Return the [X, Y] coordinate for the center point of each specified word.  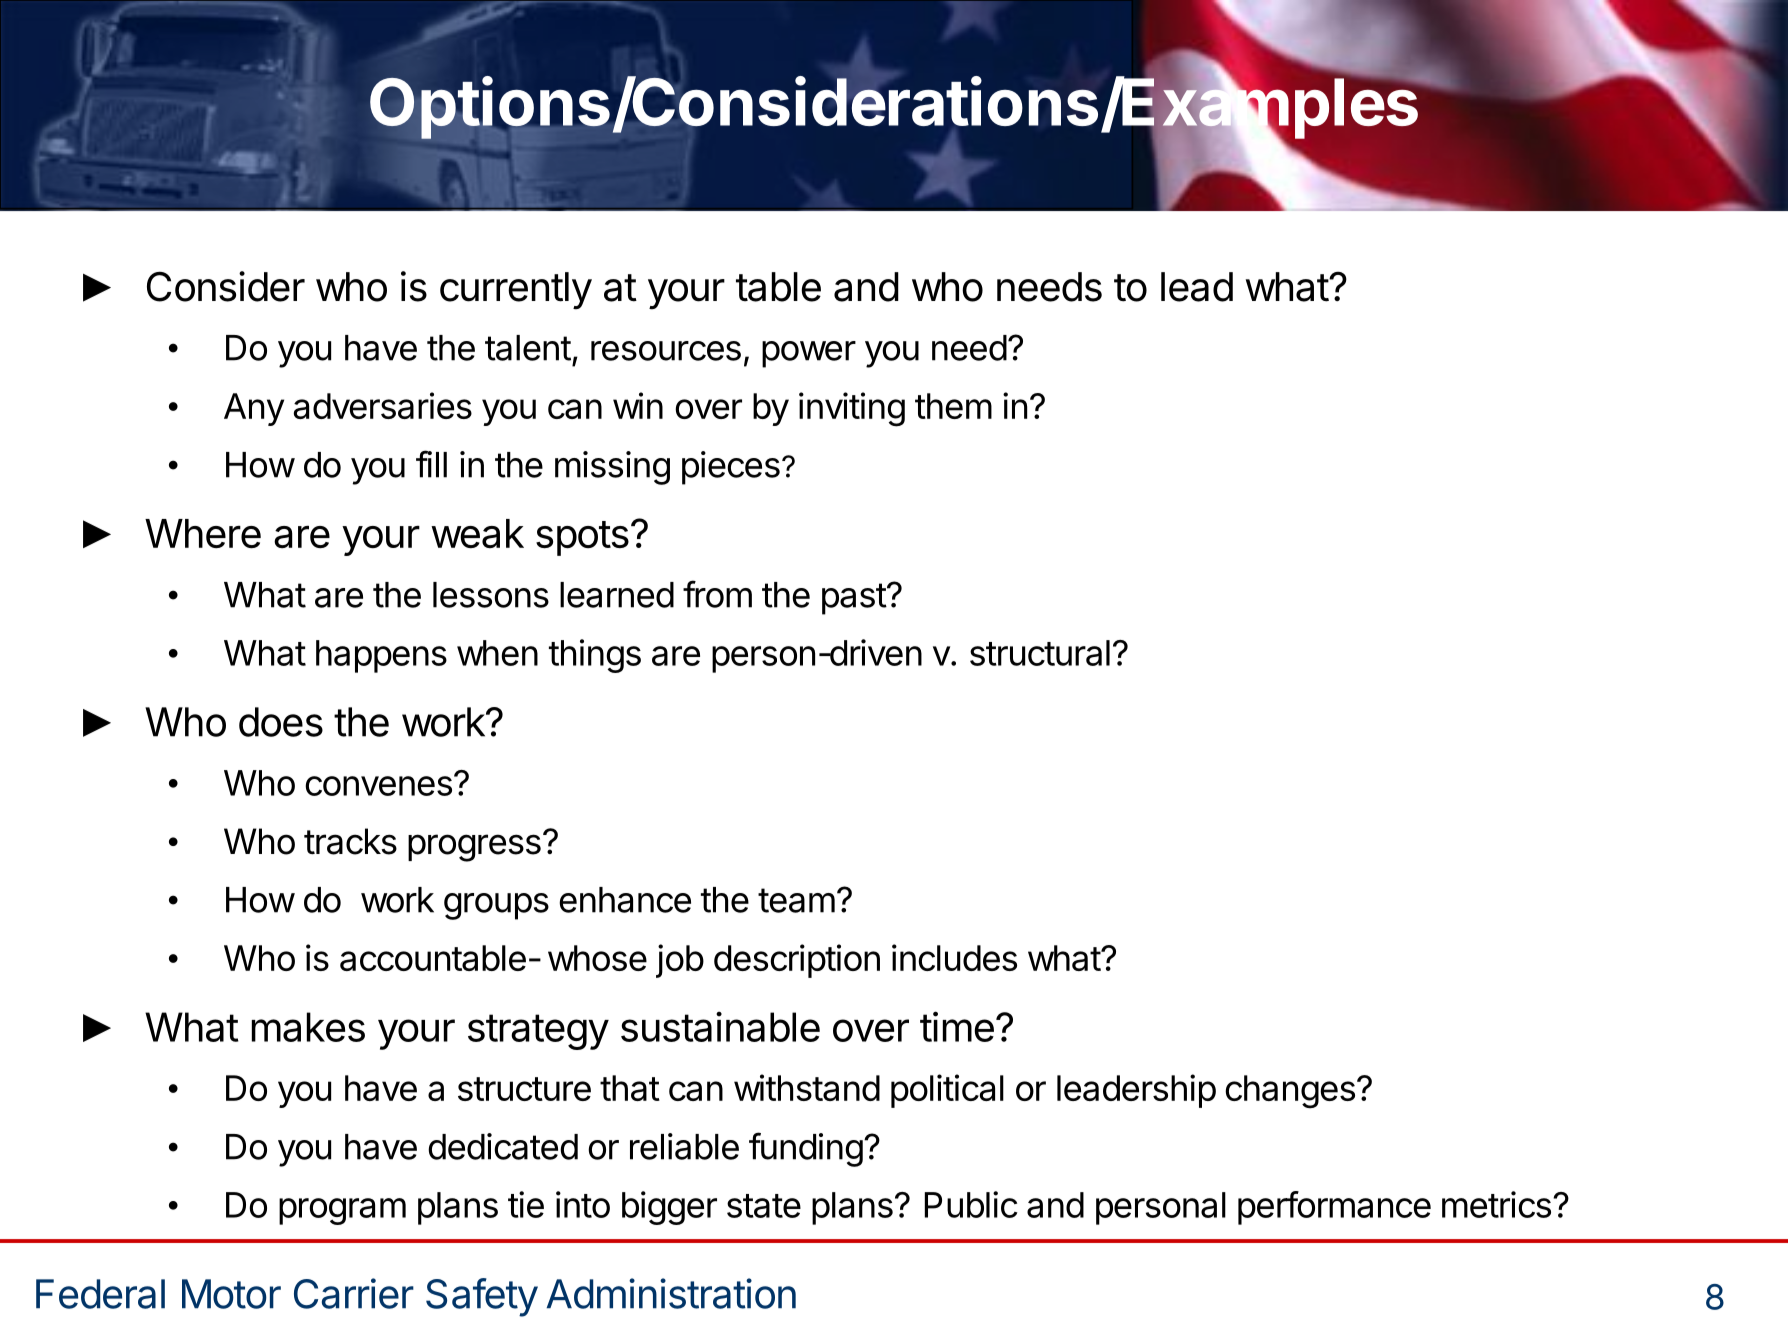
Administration [671, 1293]
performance [1334, 1208]
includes [954, 957]
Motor [231, 1294]
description [797, 961]
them [953, 406]
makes [308, 1027]
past [854, 599]
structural [1040, 653]
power [809, 354]
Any [254, 409]
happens [381, 656]
